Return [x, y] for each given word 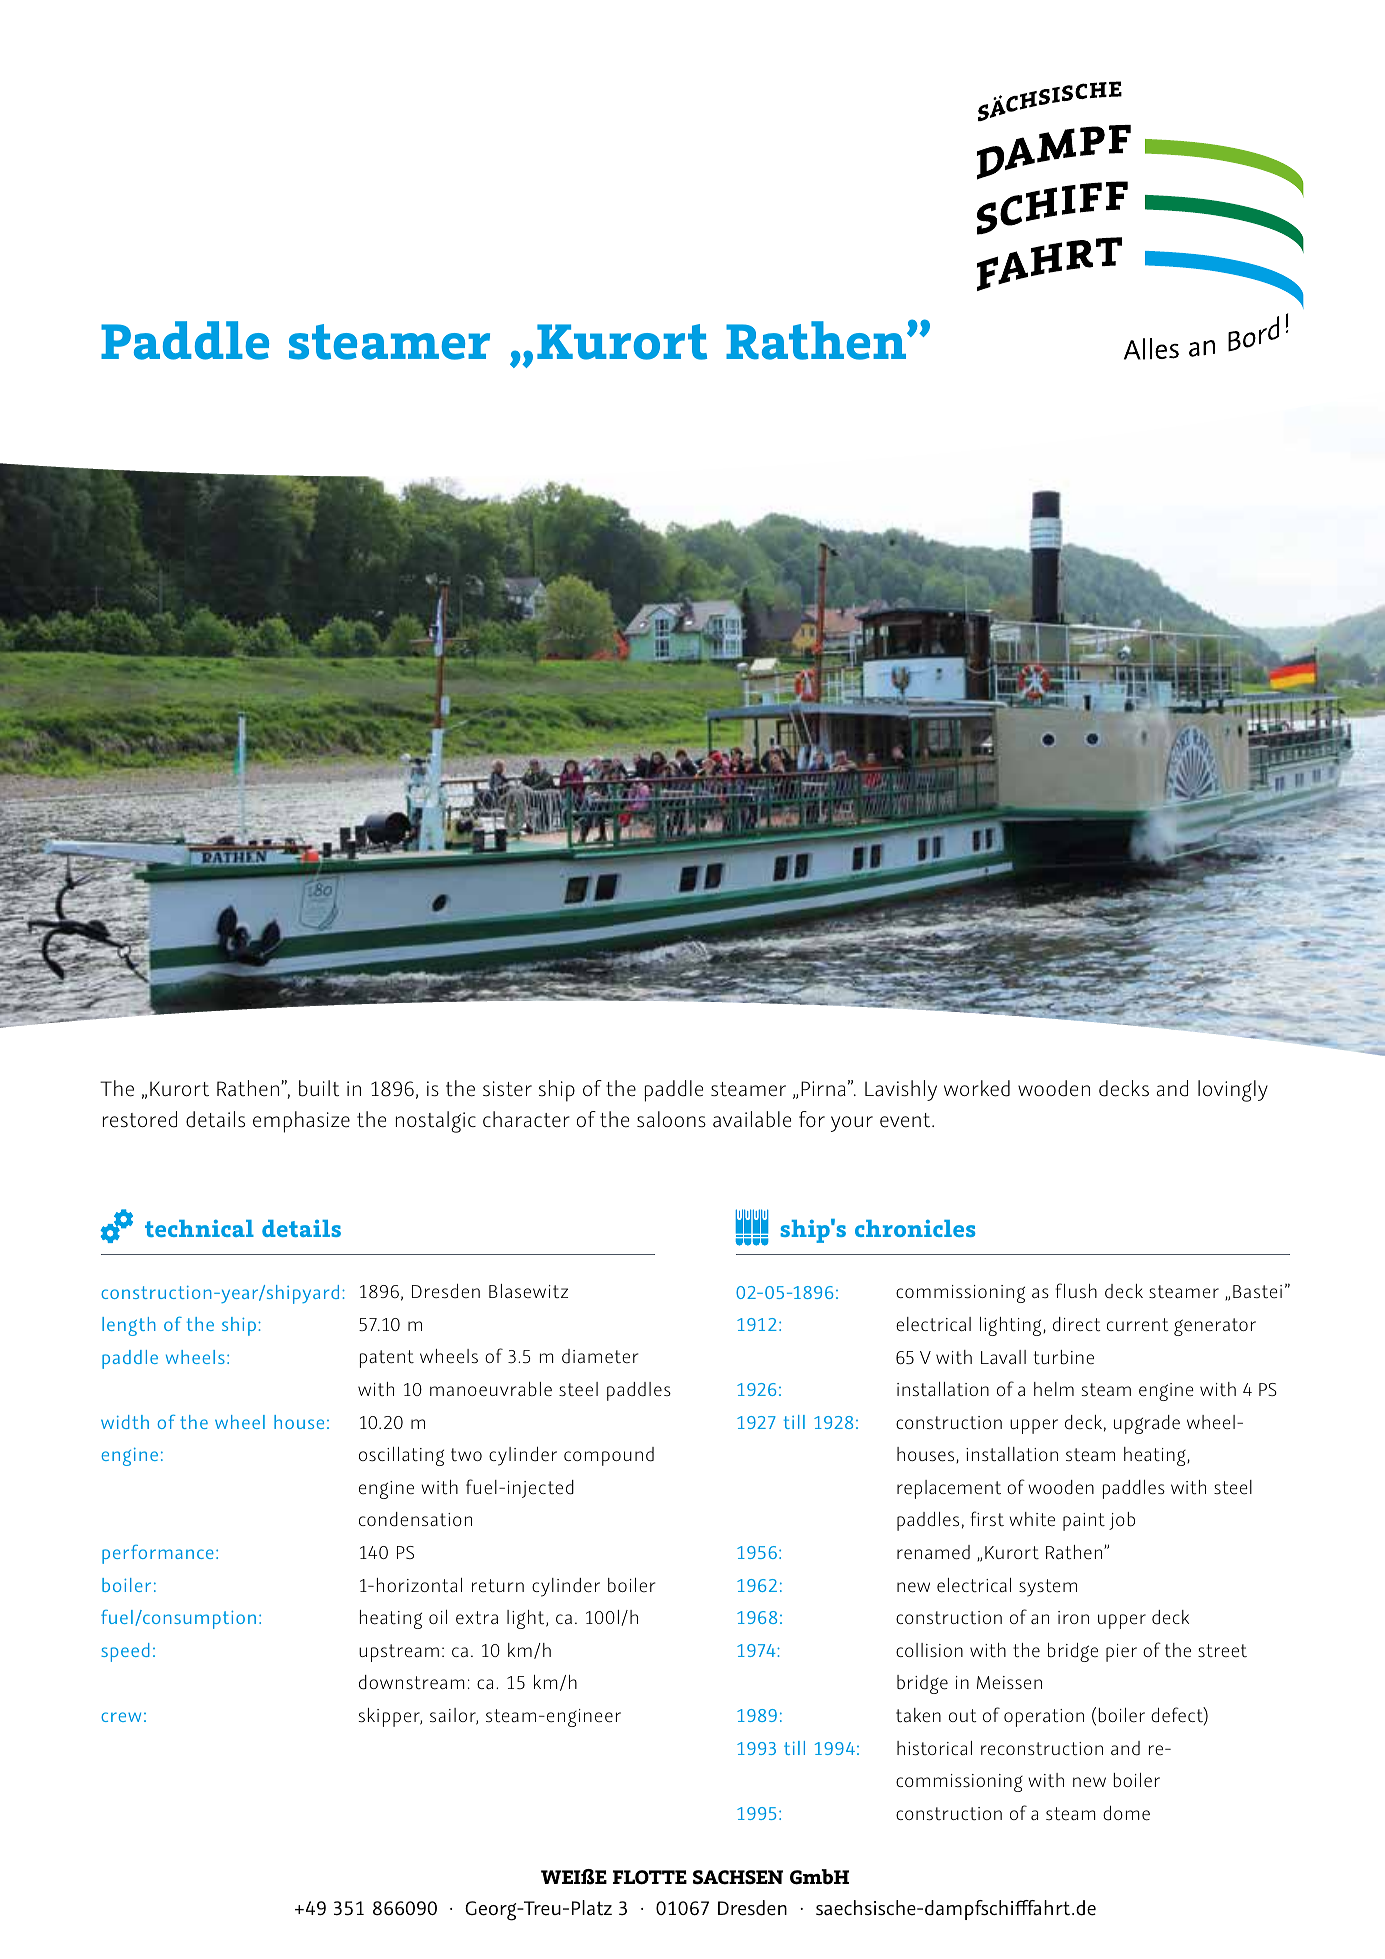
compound [609, 1456]
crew [121, 1717]
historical [934, 1748]
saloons [671, 1119]
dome [1126, 1813]
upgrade [1147, 1424]
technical [199, 1228]
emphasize [301, 1122]
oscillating [401, 1456]
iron [1073, 1617]
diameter [600, 1356]
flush [1076, 1290]
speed [125, 1652]
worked [977, 1088]
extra [477, 1618]
